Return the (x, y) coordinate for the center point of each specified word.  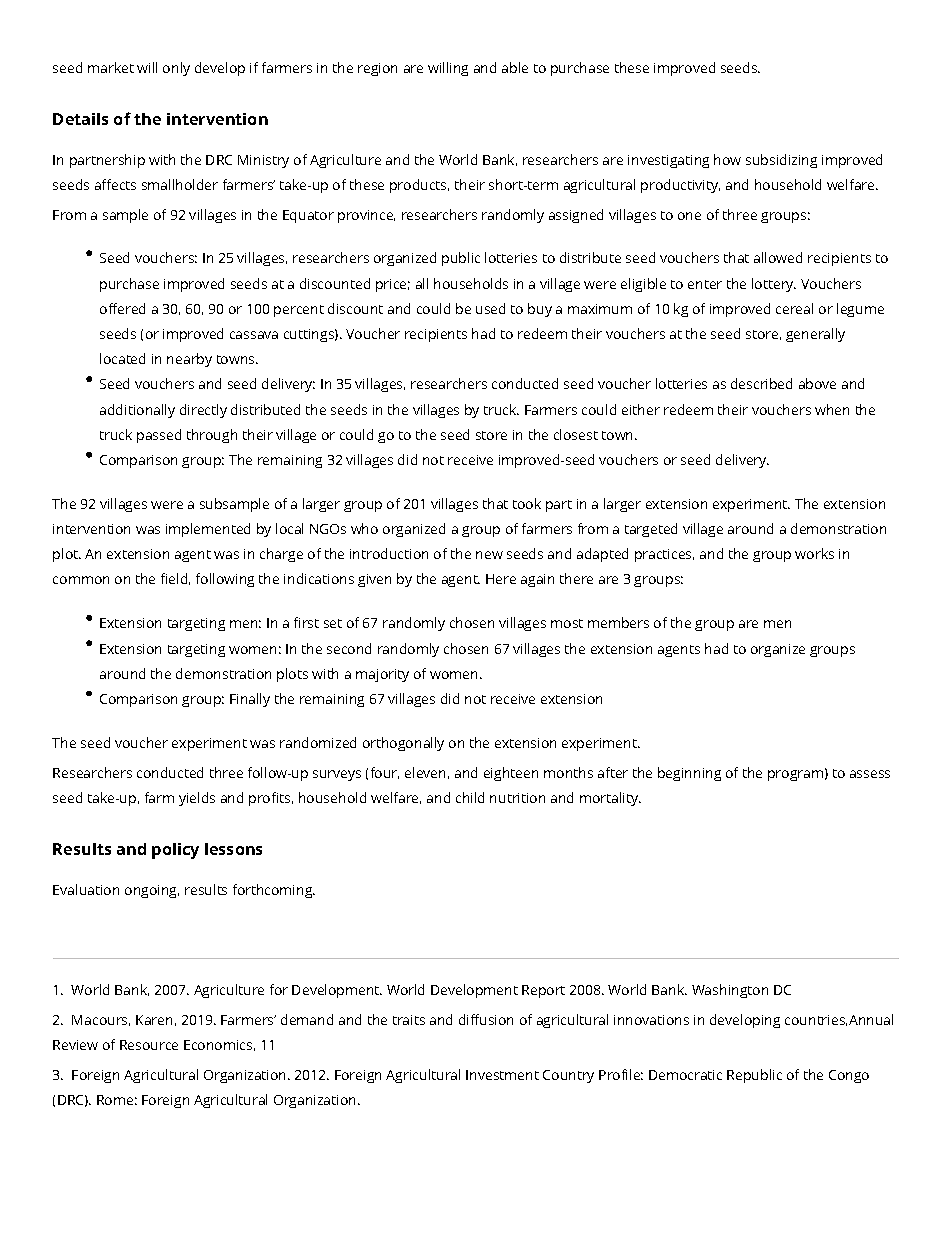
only (176, 69)
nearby (189, 360)
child (470, 797)
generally (815, 335)
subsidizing (781, 161)
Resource (149, 1045)
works (814, 553)
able (515, 67)
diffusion (486, 1019)
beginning (689, 774)
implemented (208, 530)
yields (197, 799)
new (489, 555)
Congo (849, 1076)
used (490, 308)
